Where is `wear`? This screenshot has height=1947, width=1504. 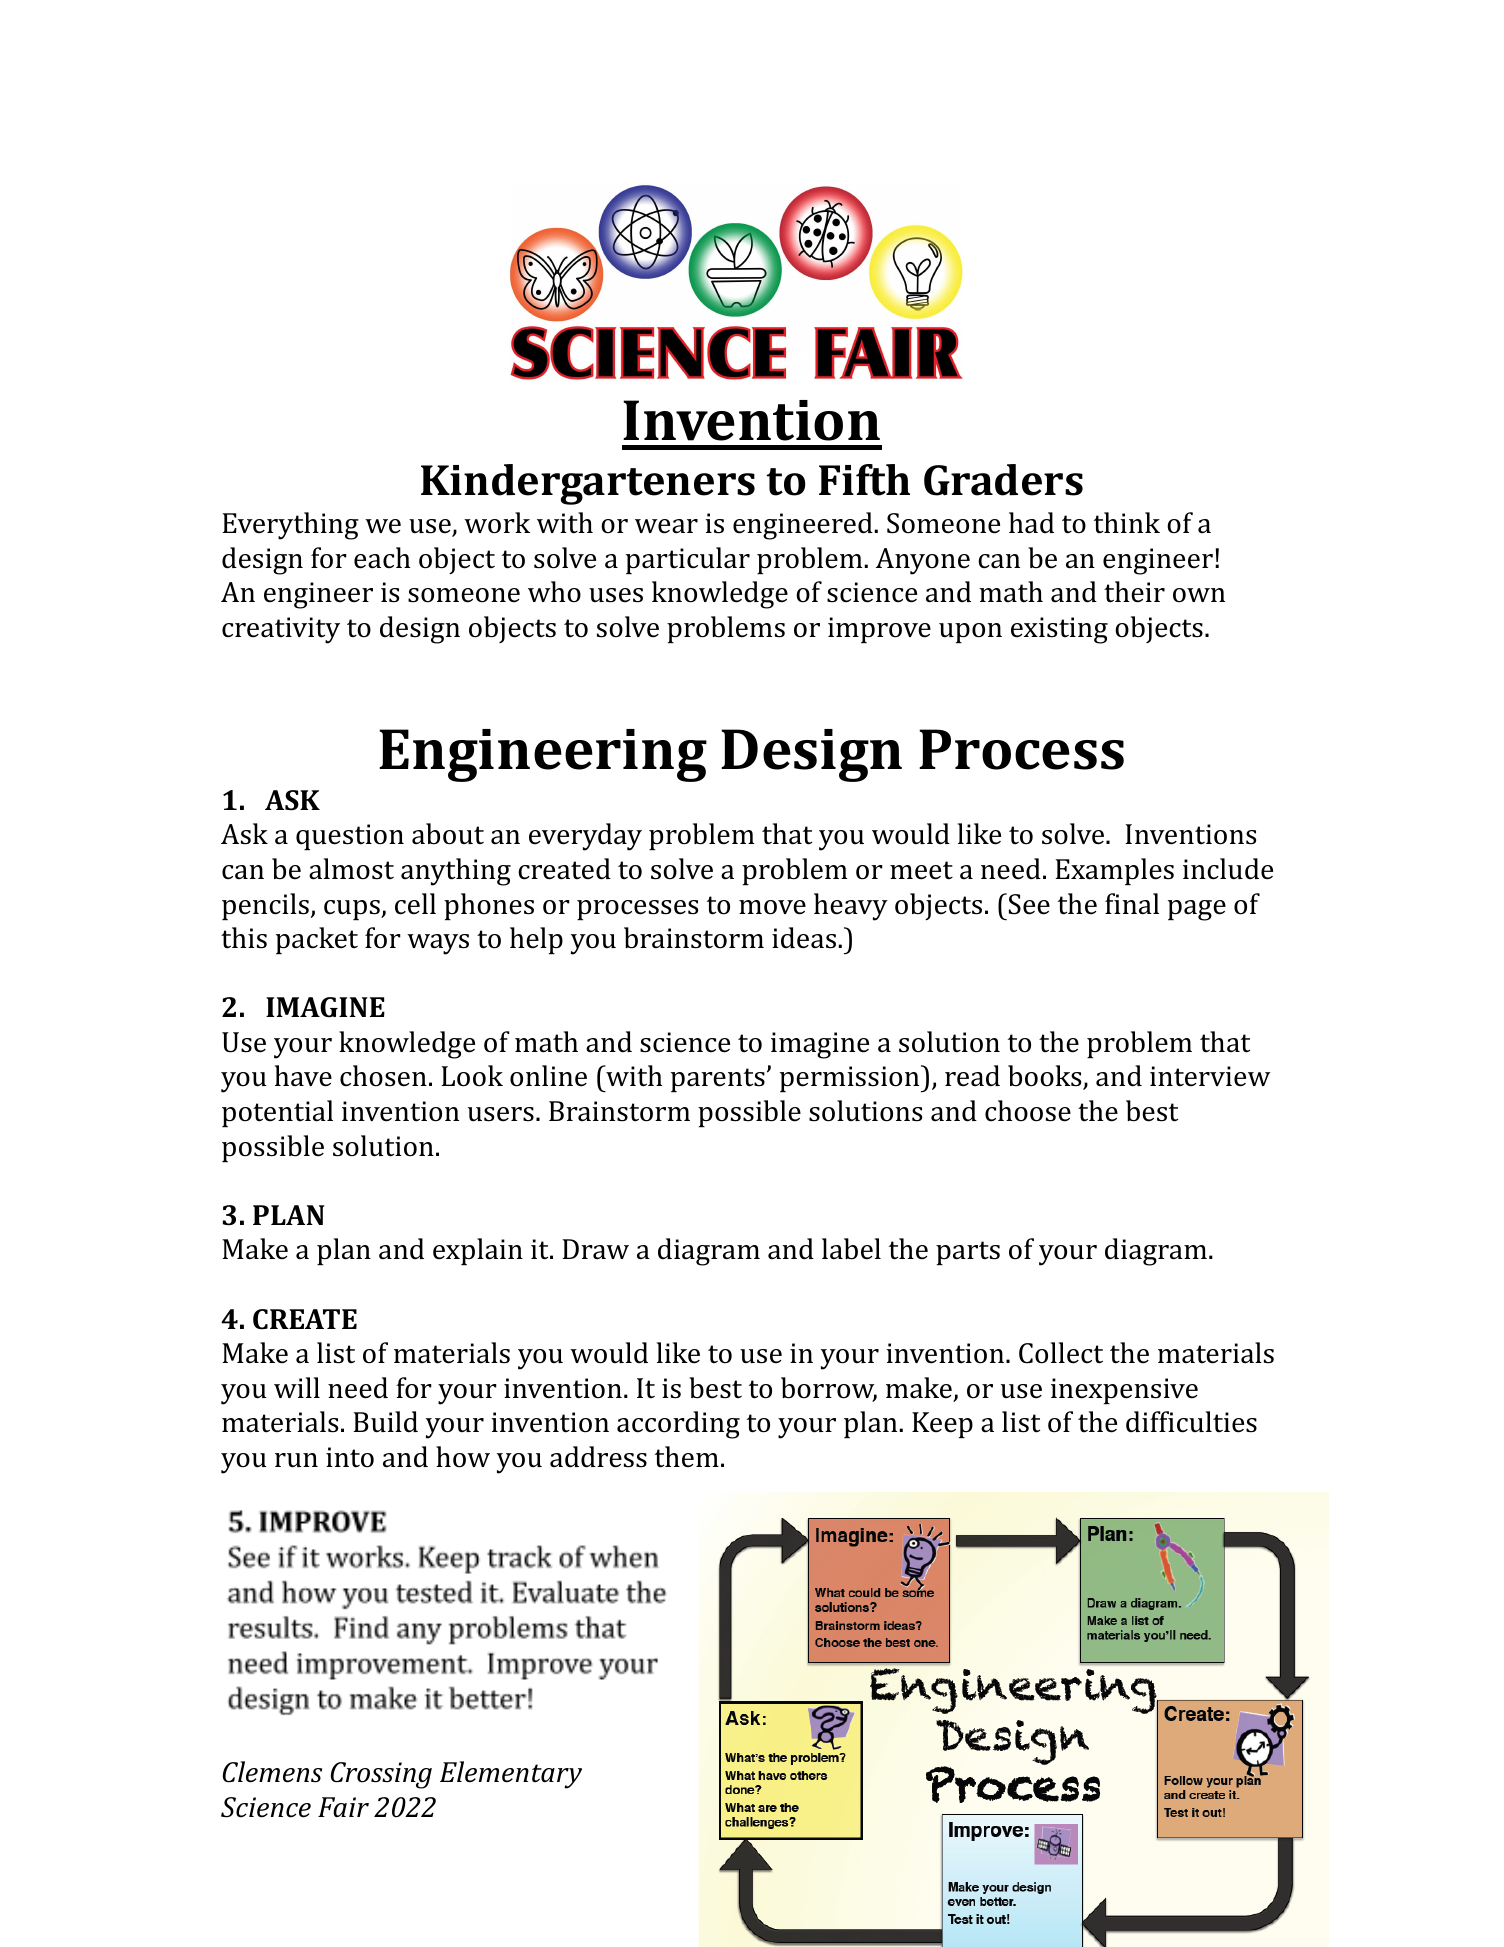 wear is located at coordinates (666, 526).
